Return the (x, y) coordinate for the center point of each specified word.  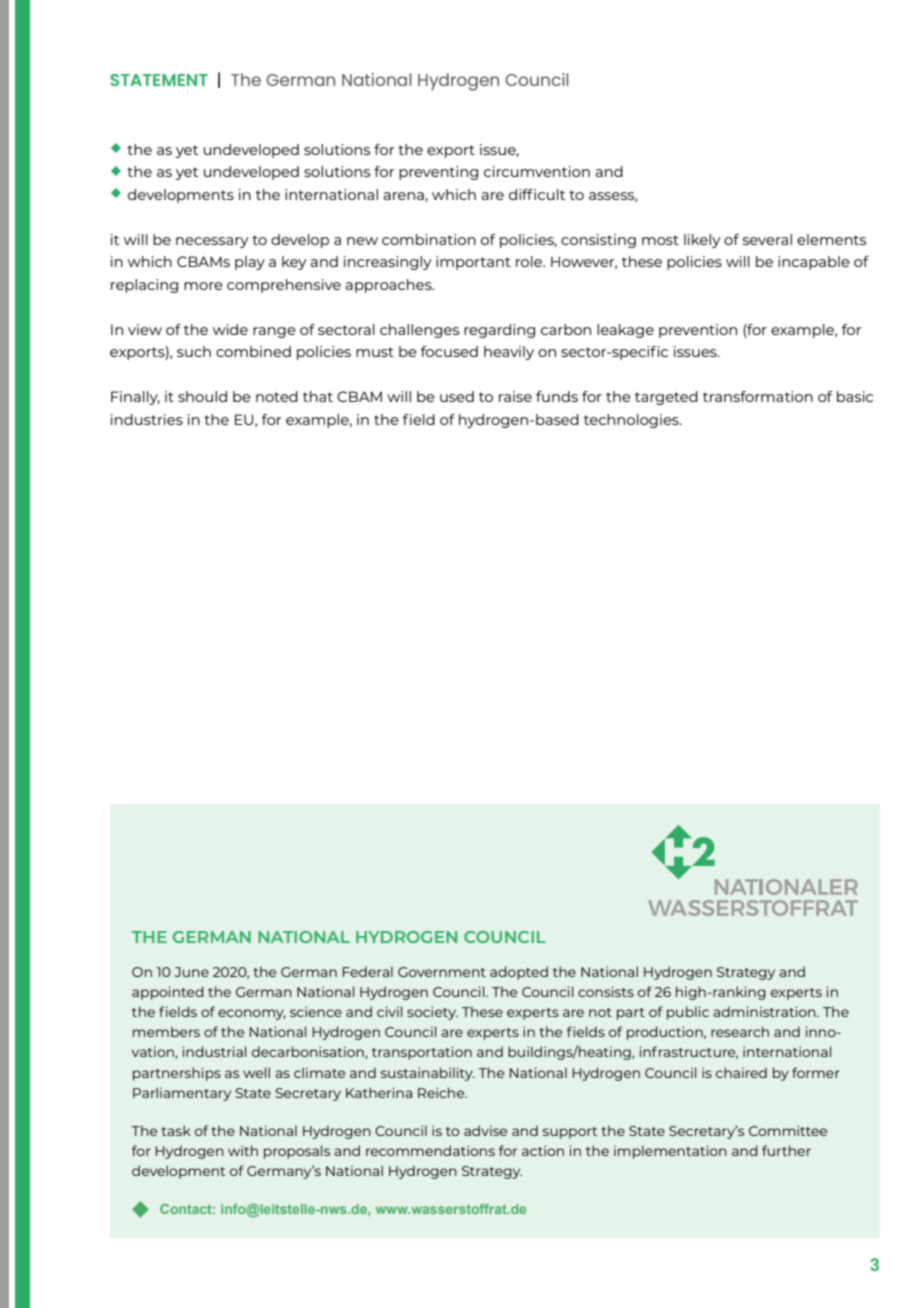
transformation (758, 396)
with (243, 1150)
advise (485, 1130)
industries (147, 419)
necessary (212, 242)
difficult (537, 194)
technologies (632, 421)
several (767, 239)
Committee (788, 1130)
